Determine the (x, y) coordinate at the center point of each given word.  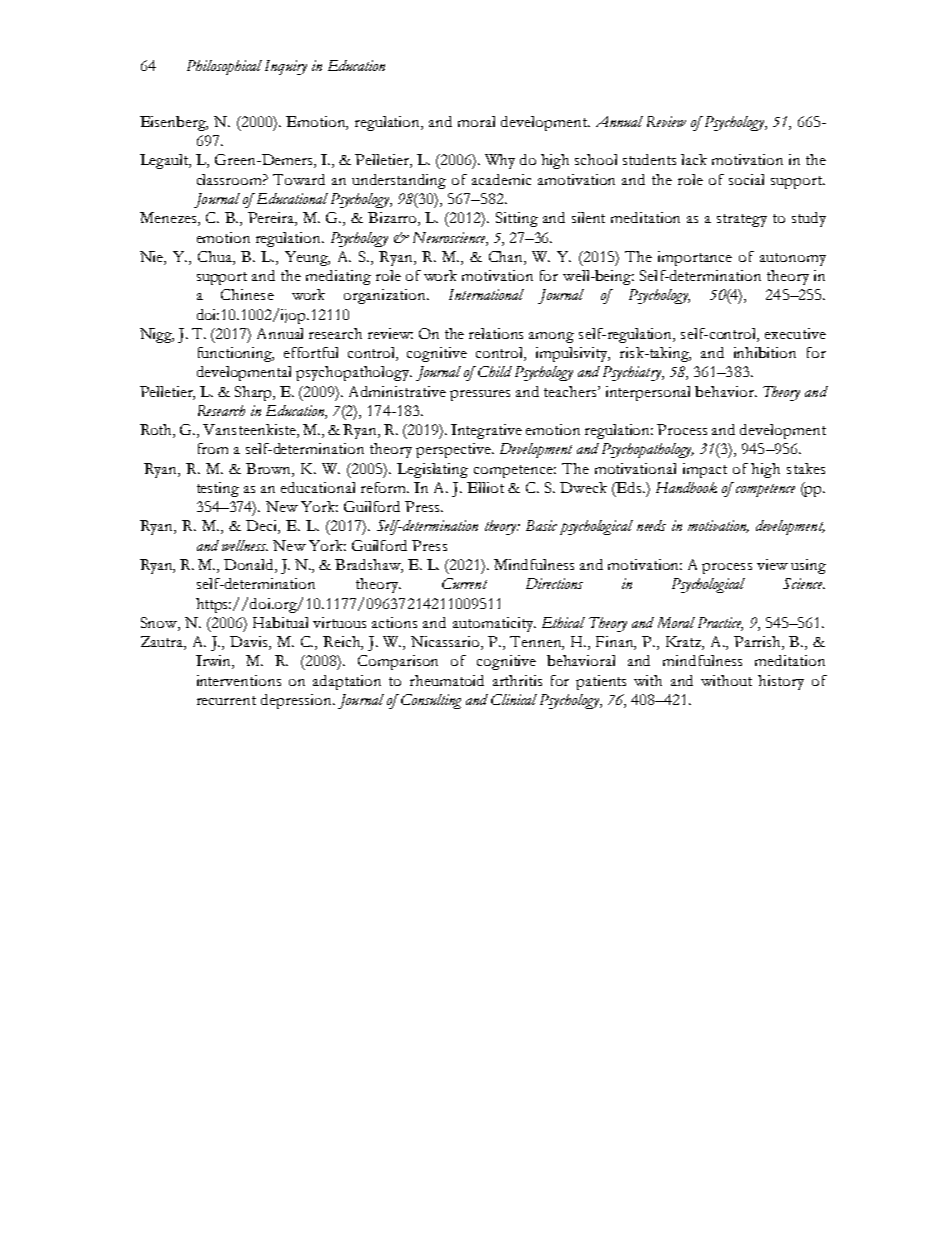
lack (694, 159)
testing (218, 489)
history (781, 682)
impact (705, 470)
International (486, 294)
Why (500, 161)
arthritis (517, 680)
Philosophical (224, 67)
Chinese (247, 294)
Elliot (485, 487)
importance (695, 258)
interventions (239, 680)
